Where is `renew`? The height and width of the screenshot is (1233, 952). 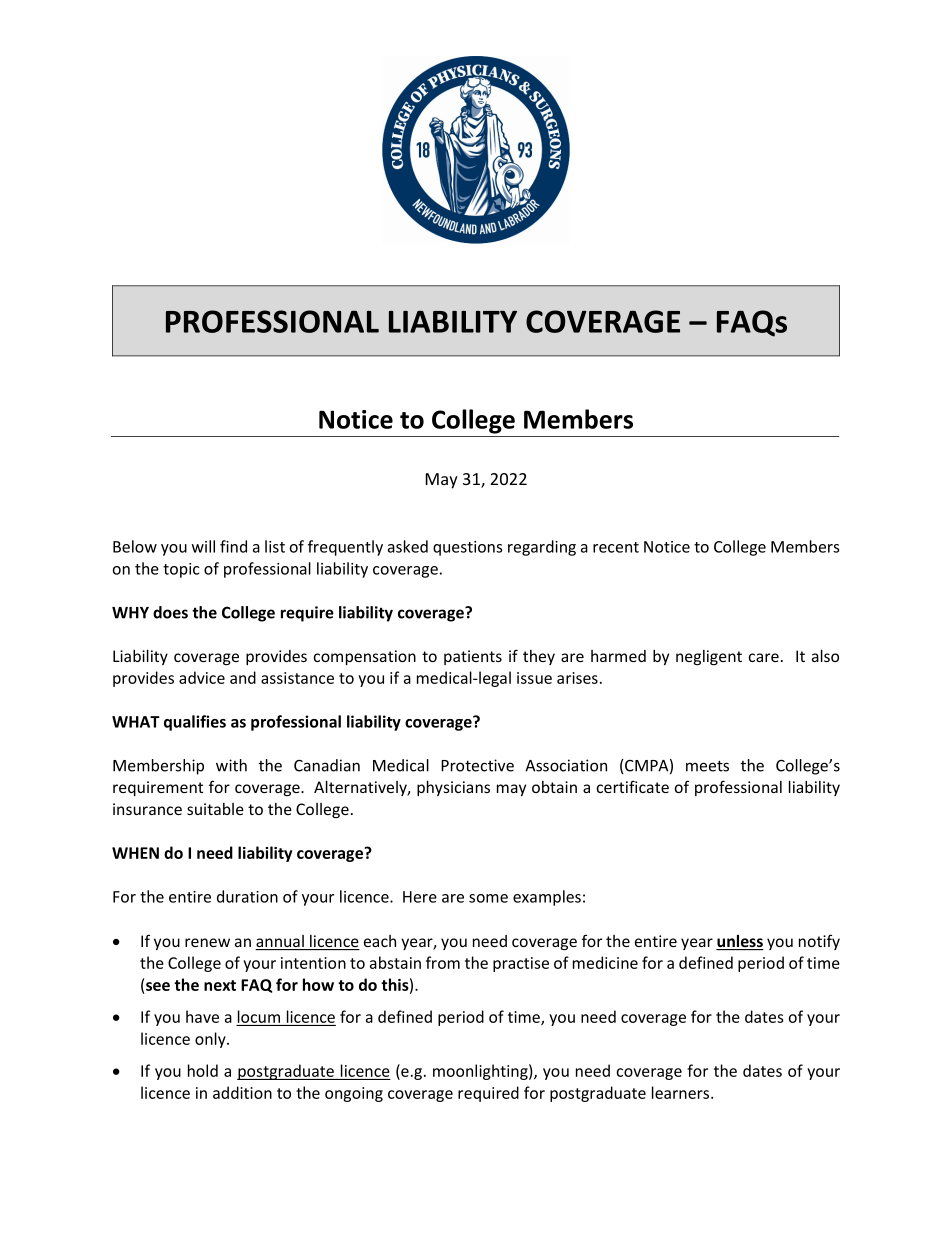
renew is located at coordinates (207, 942).
